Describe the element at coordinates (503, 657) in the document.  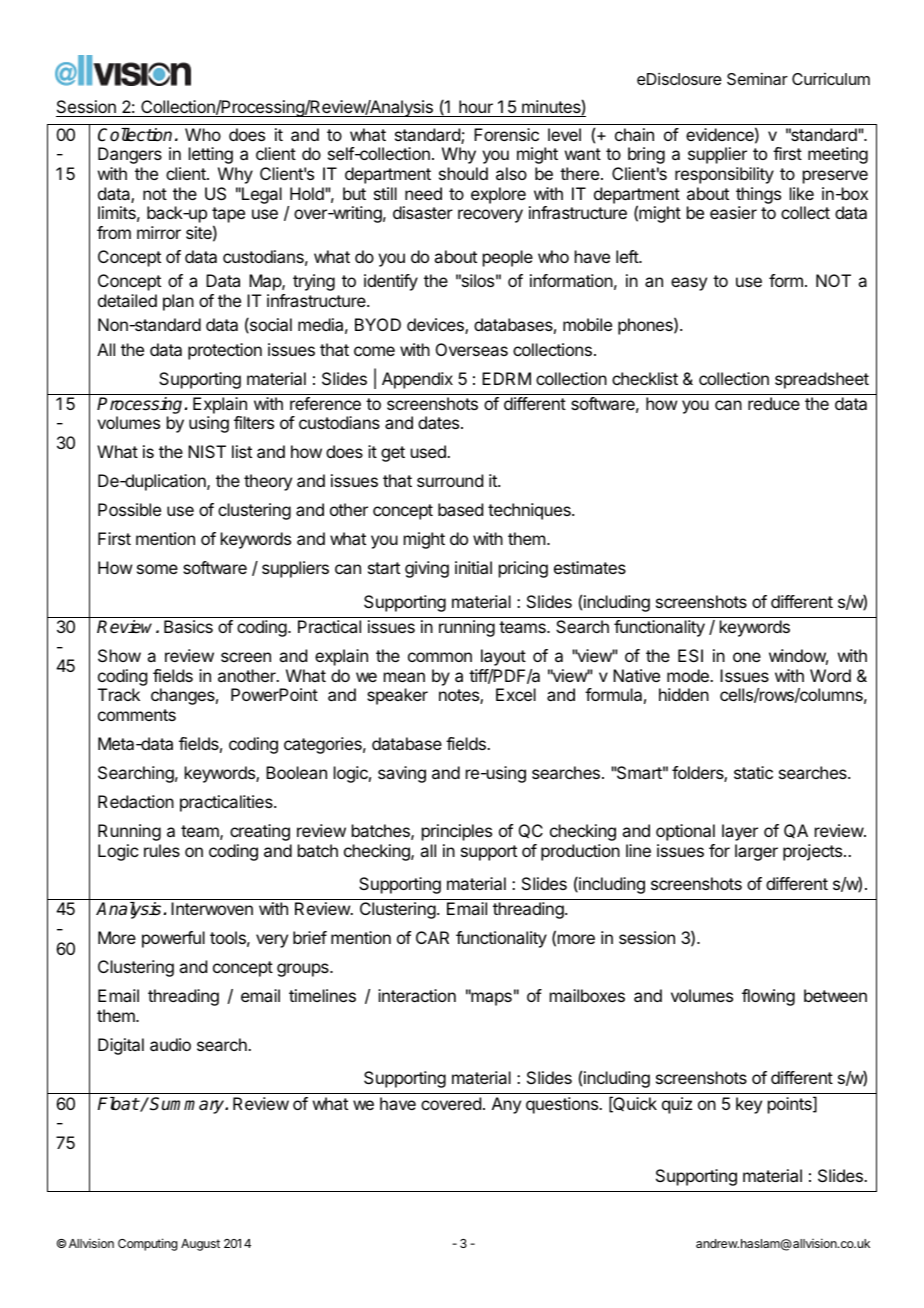
I see `layout` at that location.
